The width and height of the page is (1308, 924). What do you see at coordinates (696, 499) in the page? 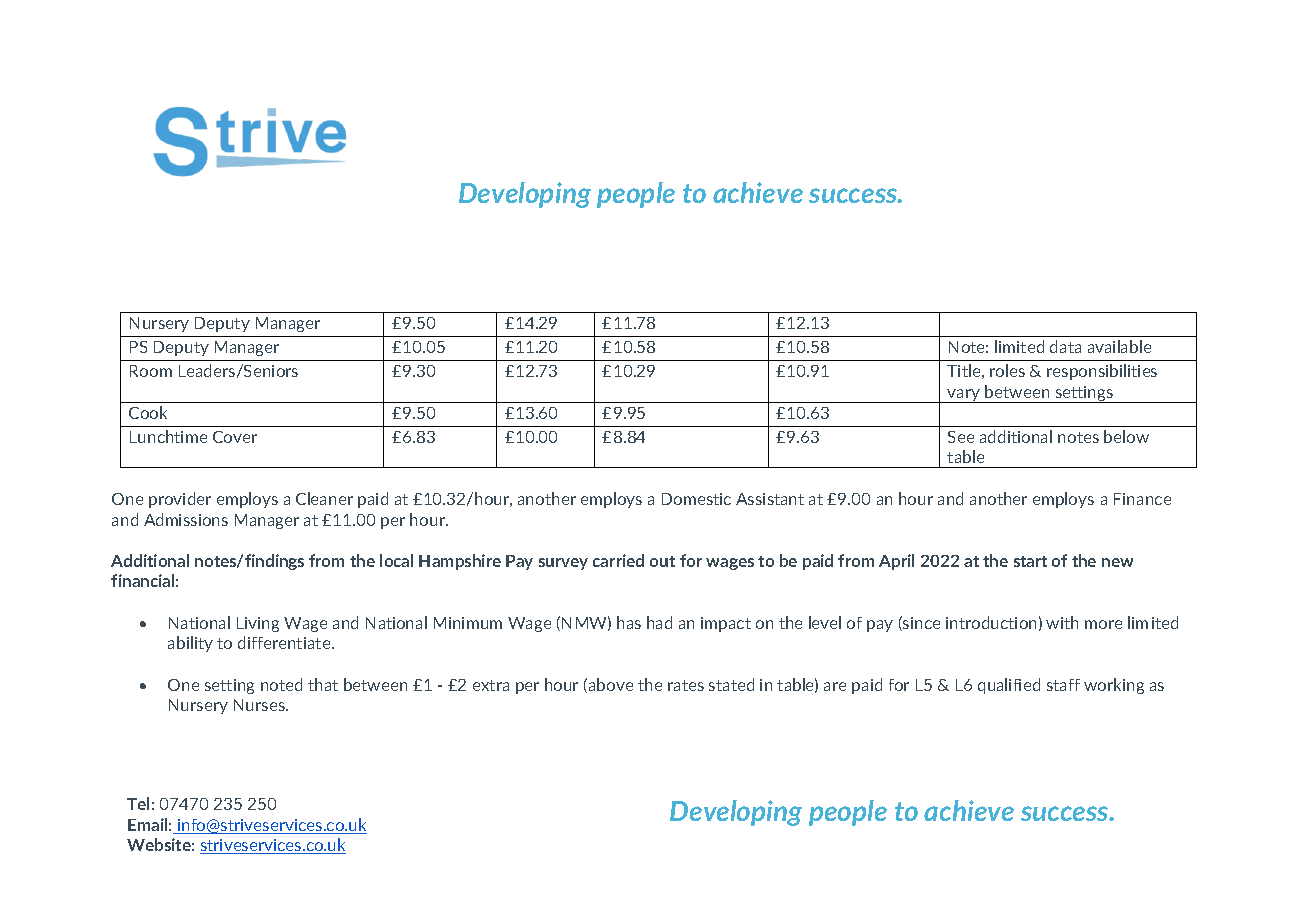
I see `Domestic` at bounding box center [696, 499].
